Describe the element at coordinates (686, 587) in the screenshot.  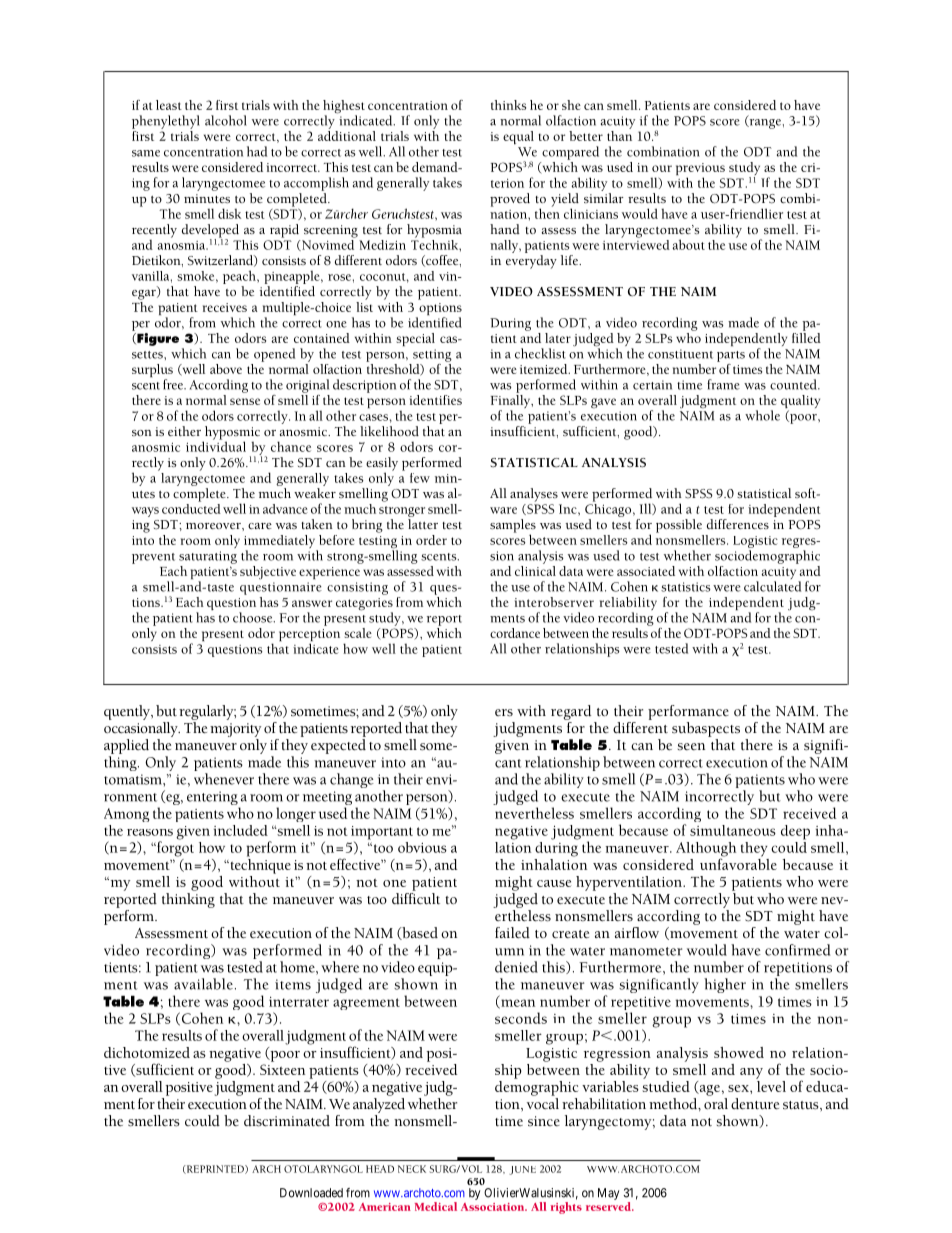
I see `statistics` at that location.
